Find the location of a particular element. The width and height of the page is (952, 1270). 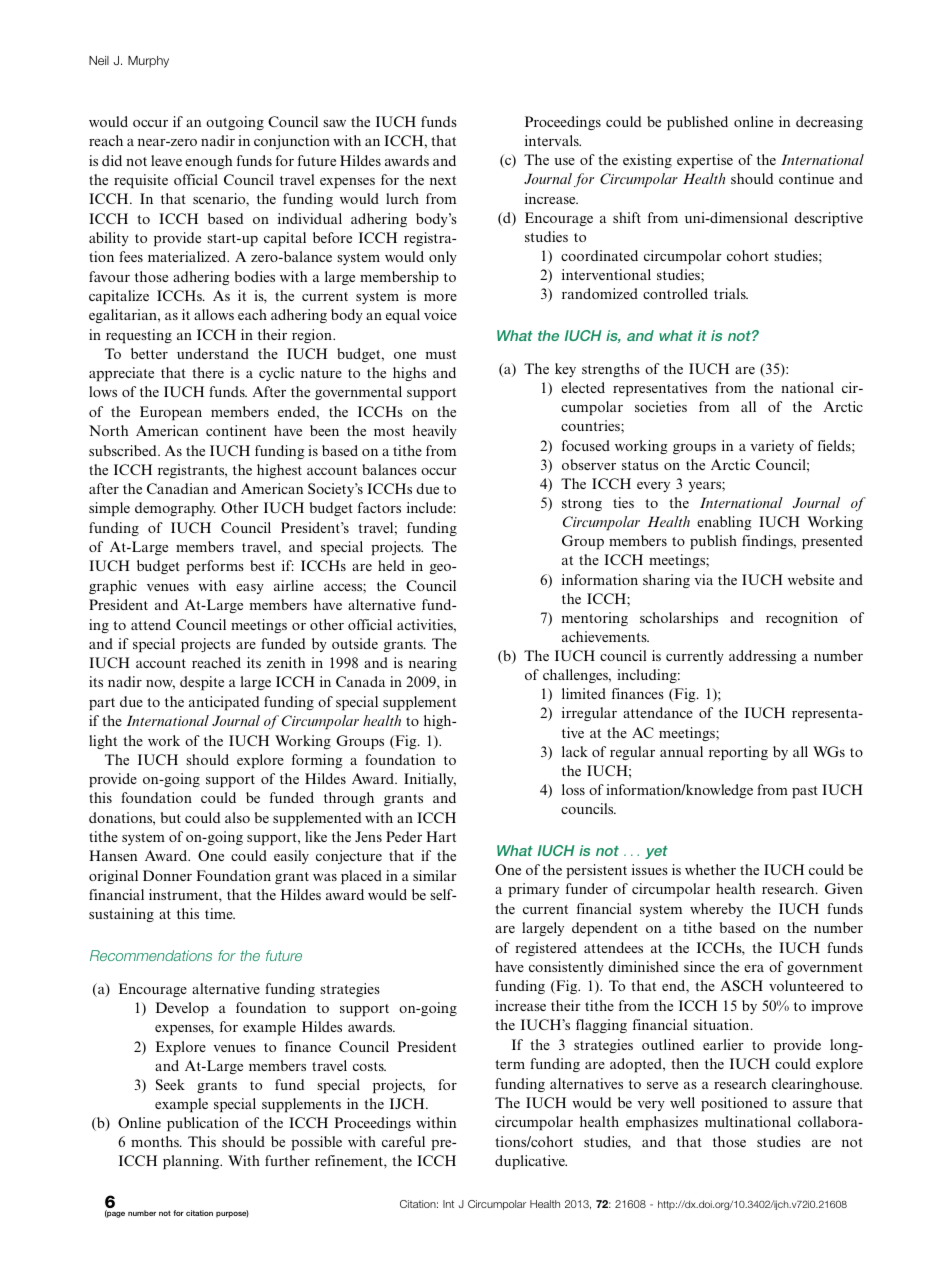

reporting is located at coordinates (738, 753).
